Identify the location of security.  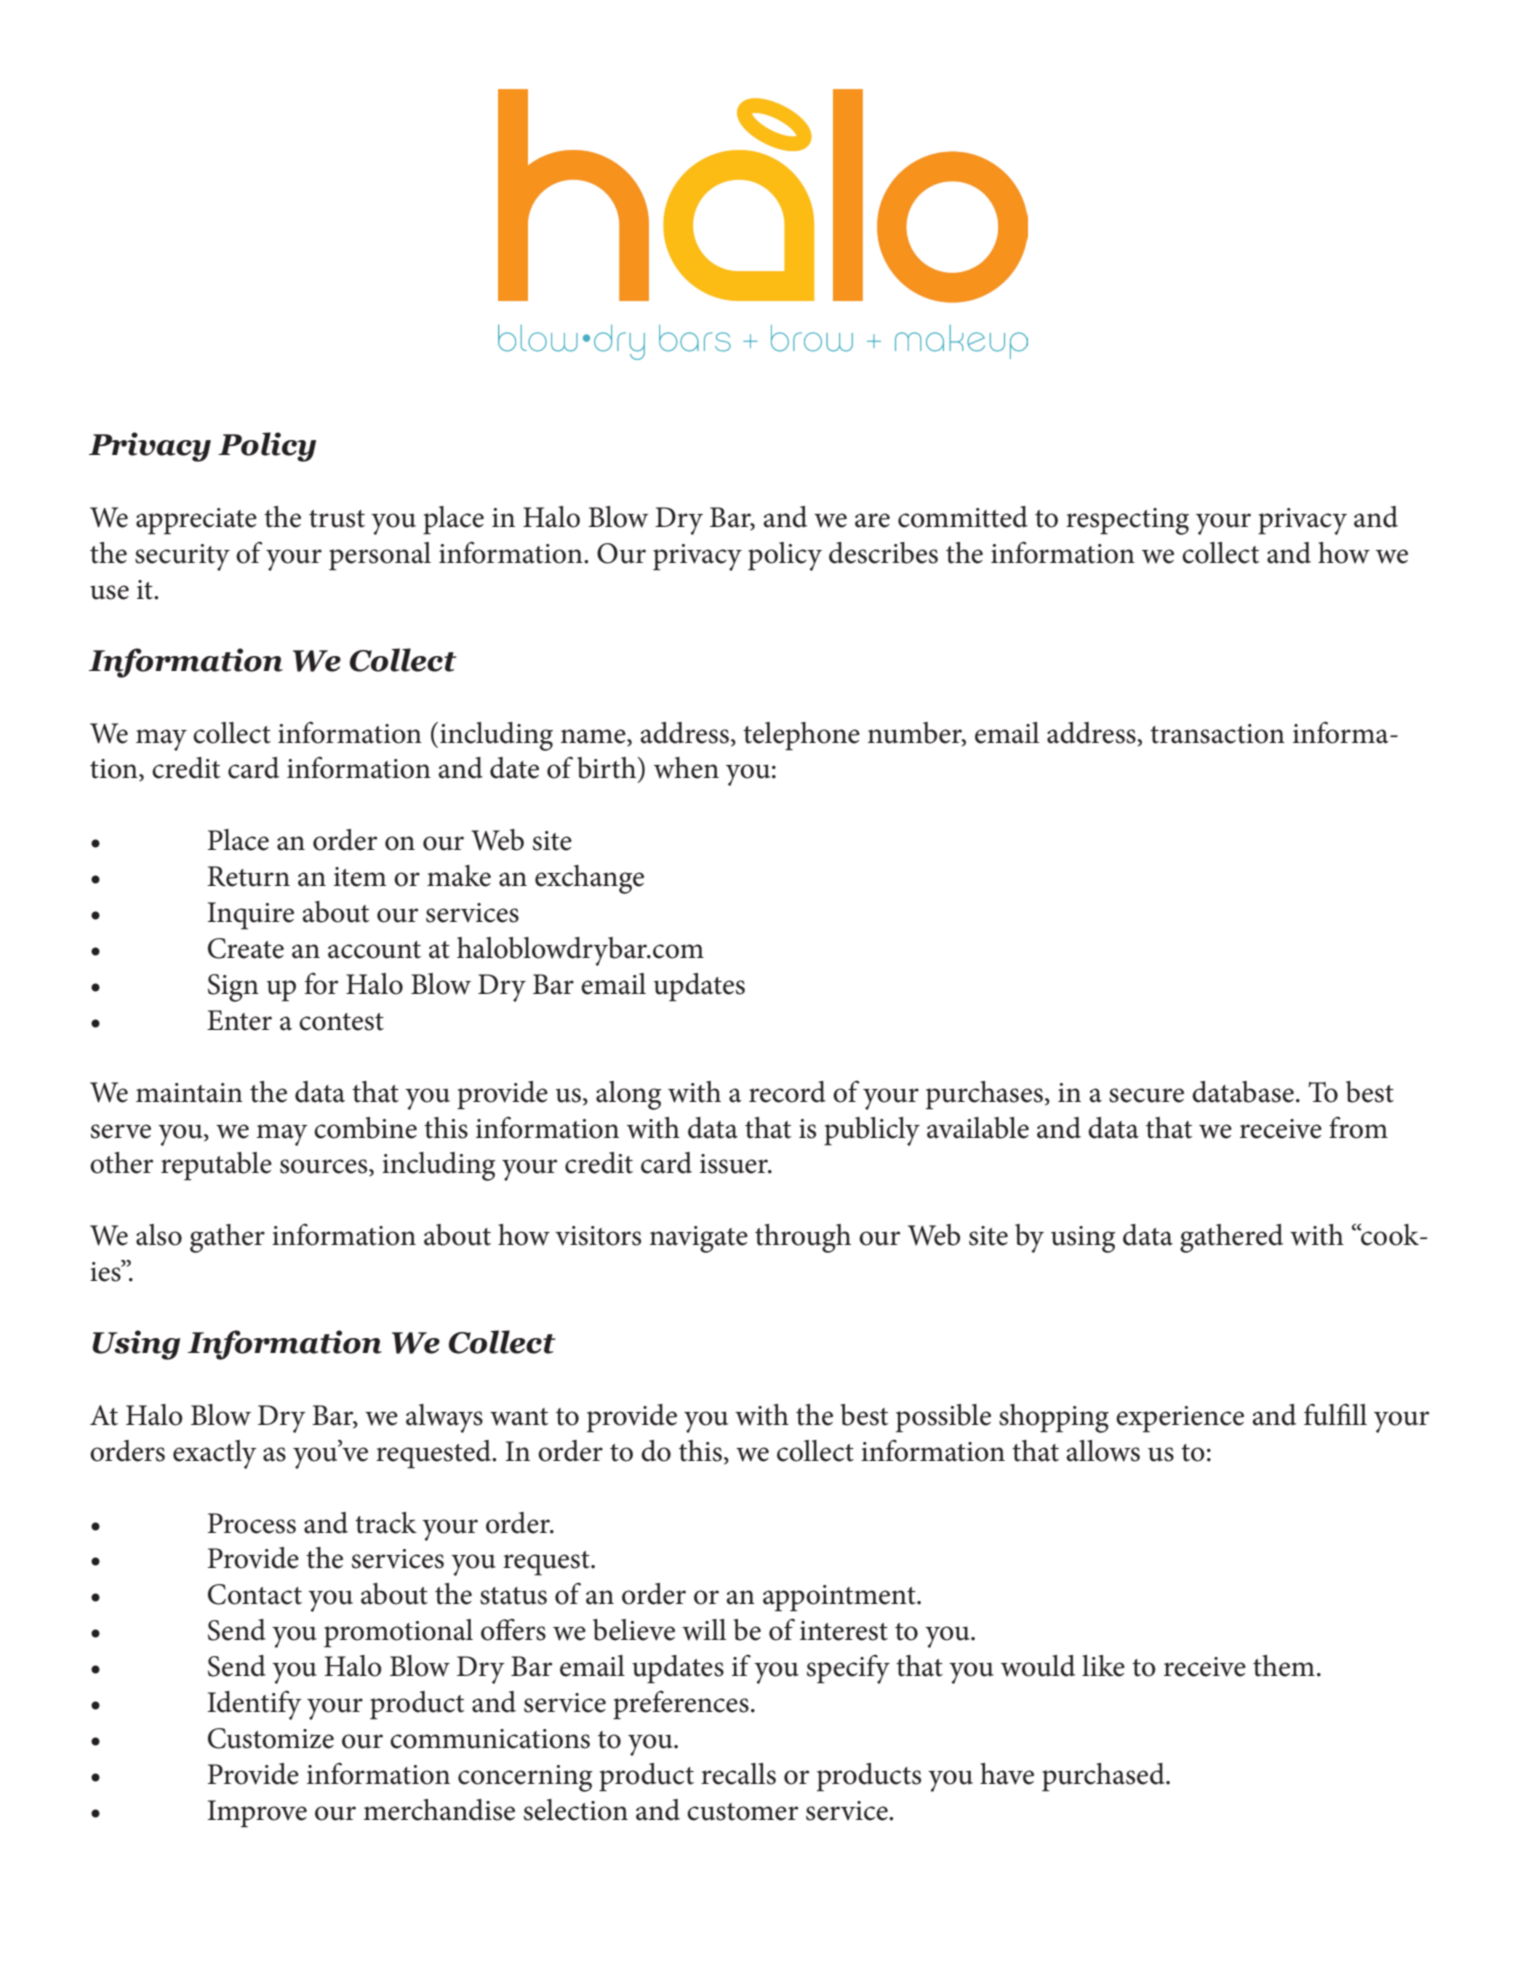
(182, 557).
